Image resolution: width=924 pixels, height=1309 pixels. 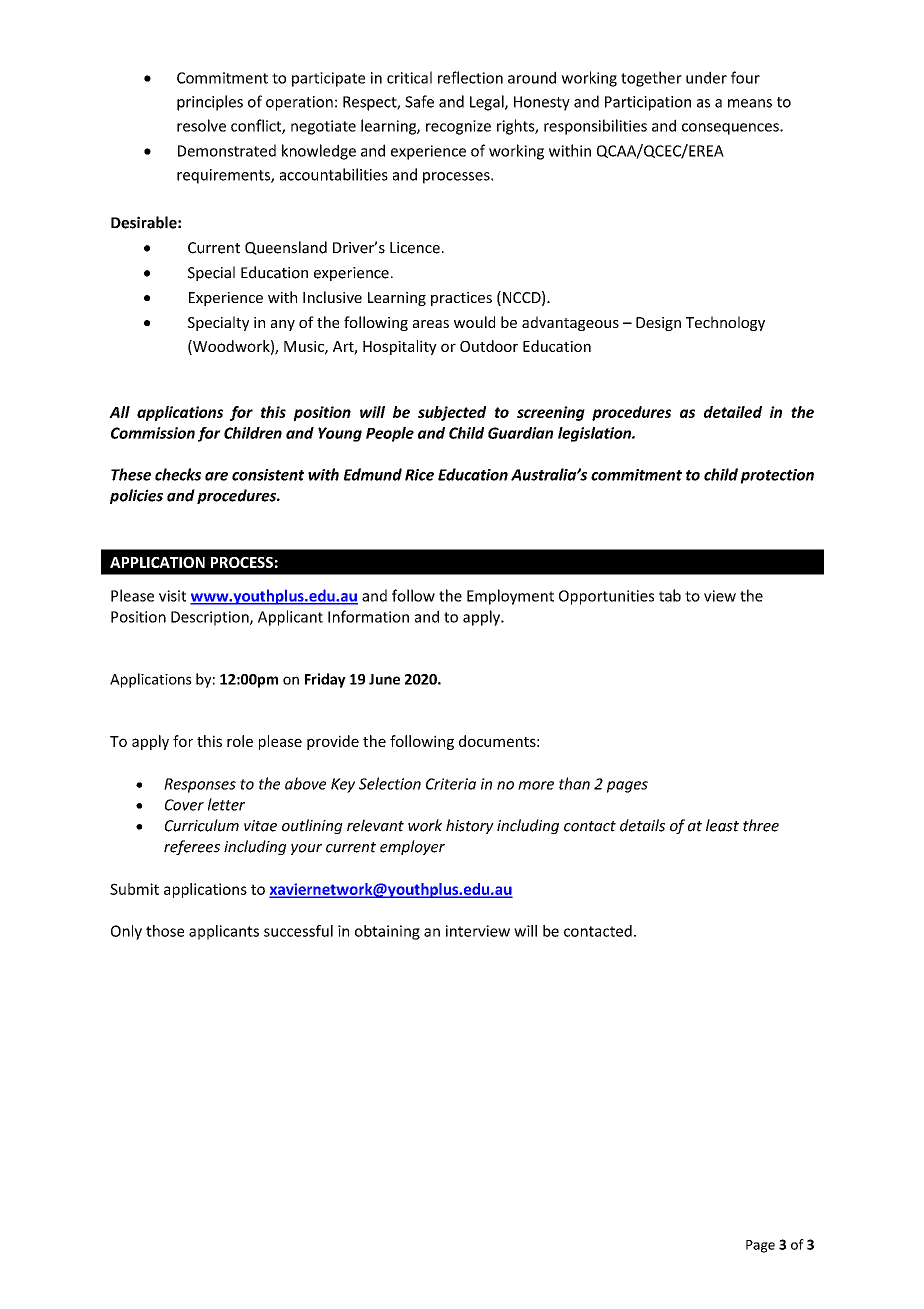 What do you see at coordinates (172, 596) in the screenshot?
I see `visit` at bounding box center [172, 596].
